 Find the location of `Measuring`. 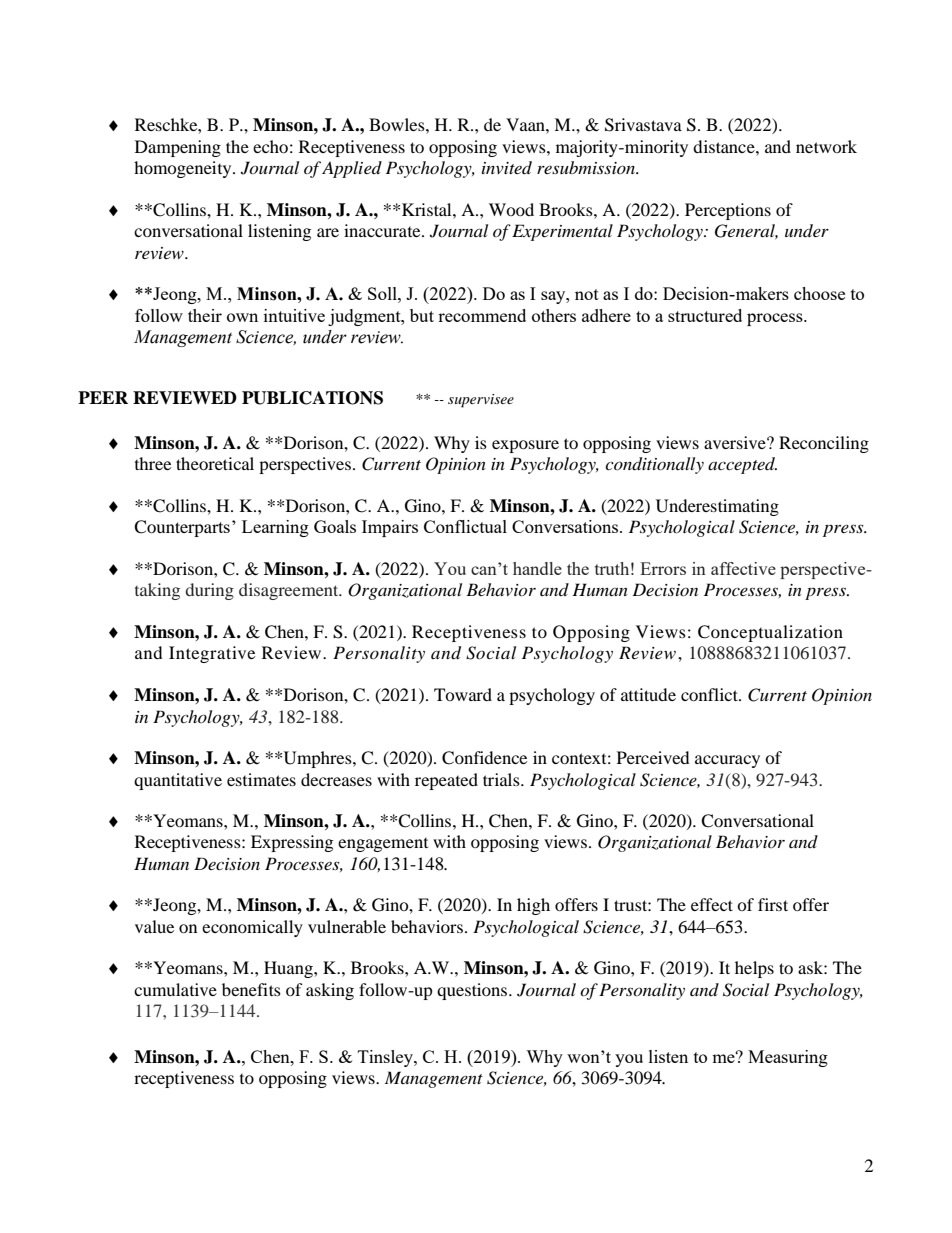

Measuring is located at coordinates (788, 1058).
